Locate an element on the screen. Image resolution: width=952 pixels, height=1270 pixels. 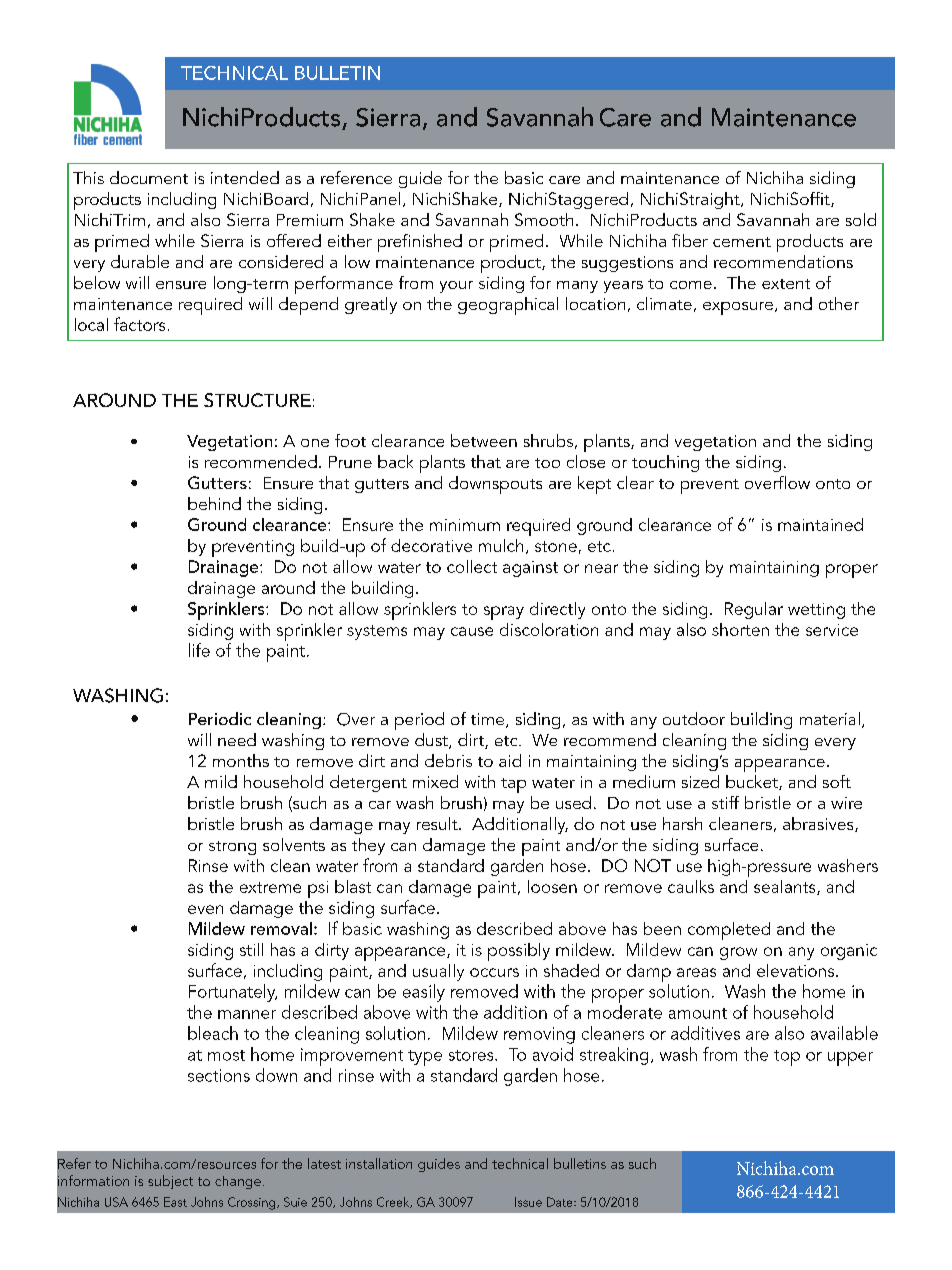
Smooth is located at coordinates (544, 219).
